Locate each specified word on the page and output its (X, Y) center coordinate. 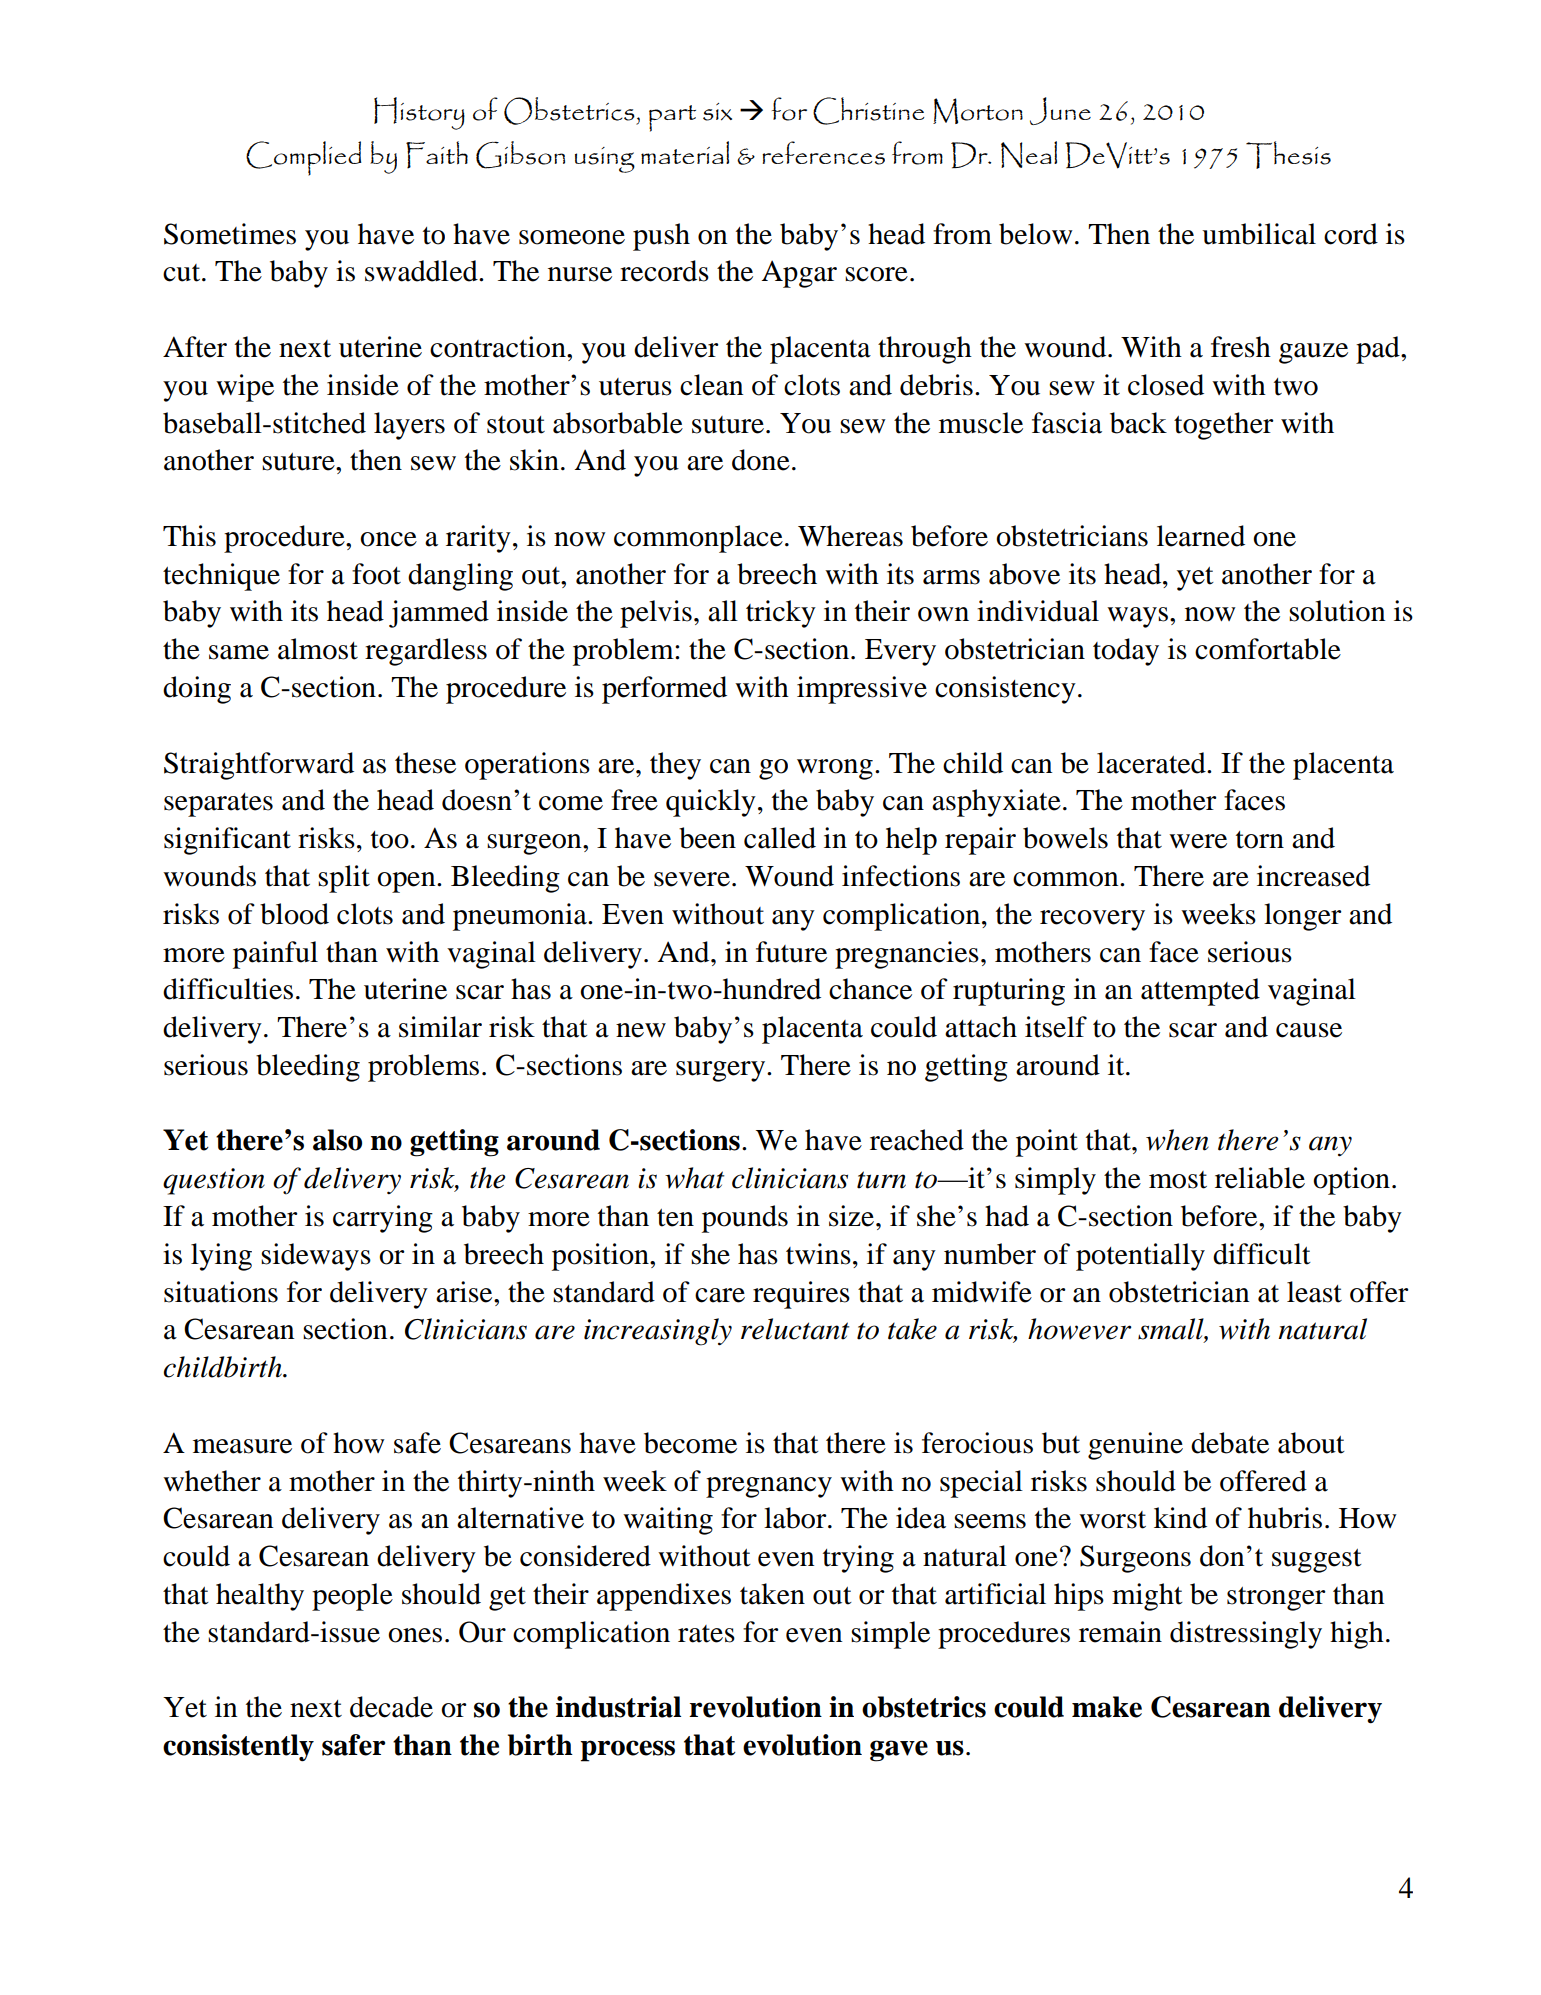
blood (294, 914)
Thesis (1288, 155)
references (823, 153)
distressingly (1246, 1635)
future (791, 952)
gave (899, 1751)
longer (1303, 917)
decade (391, 1707)
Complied (304, 158)
